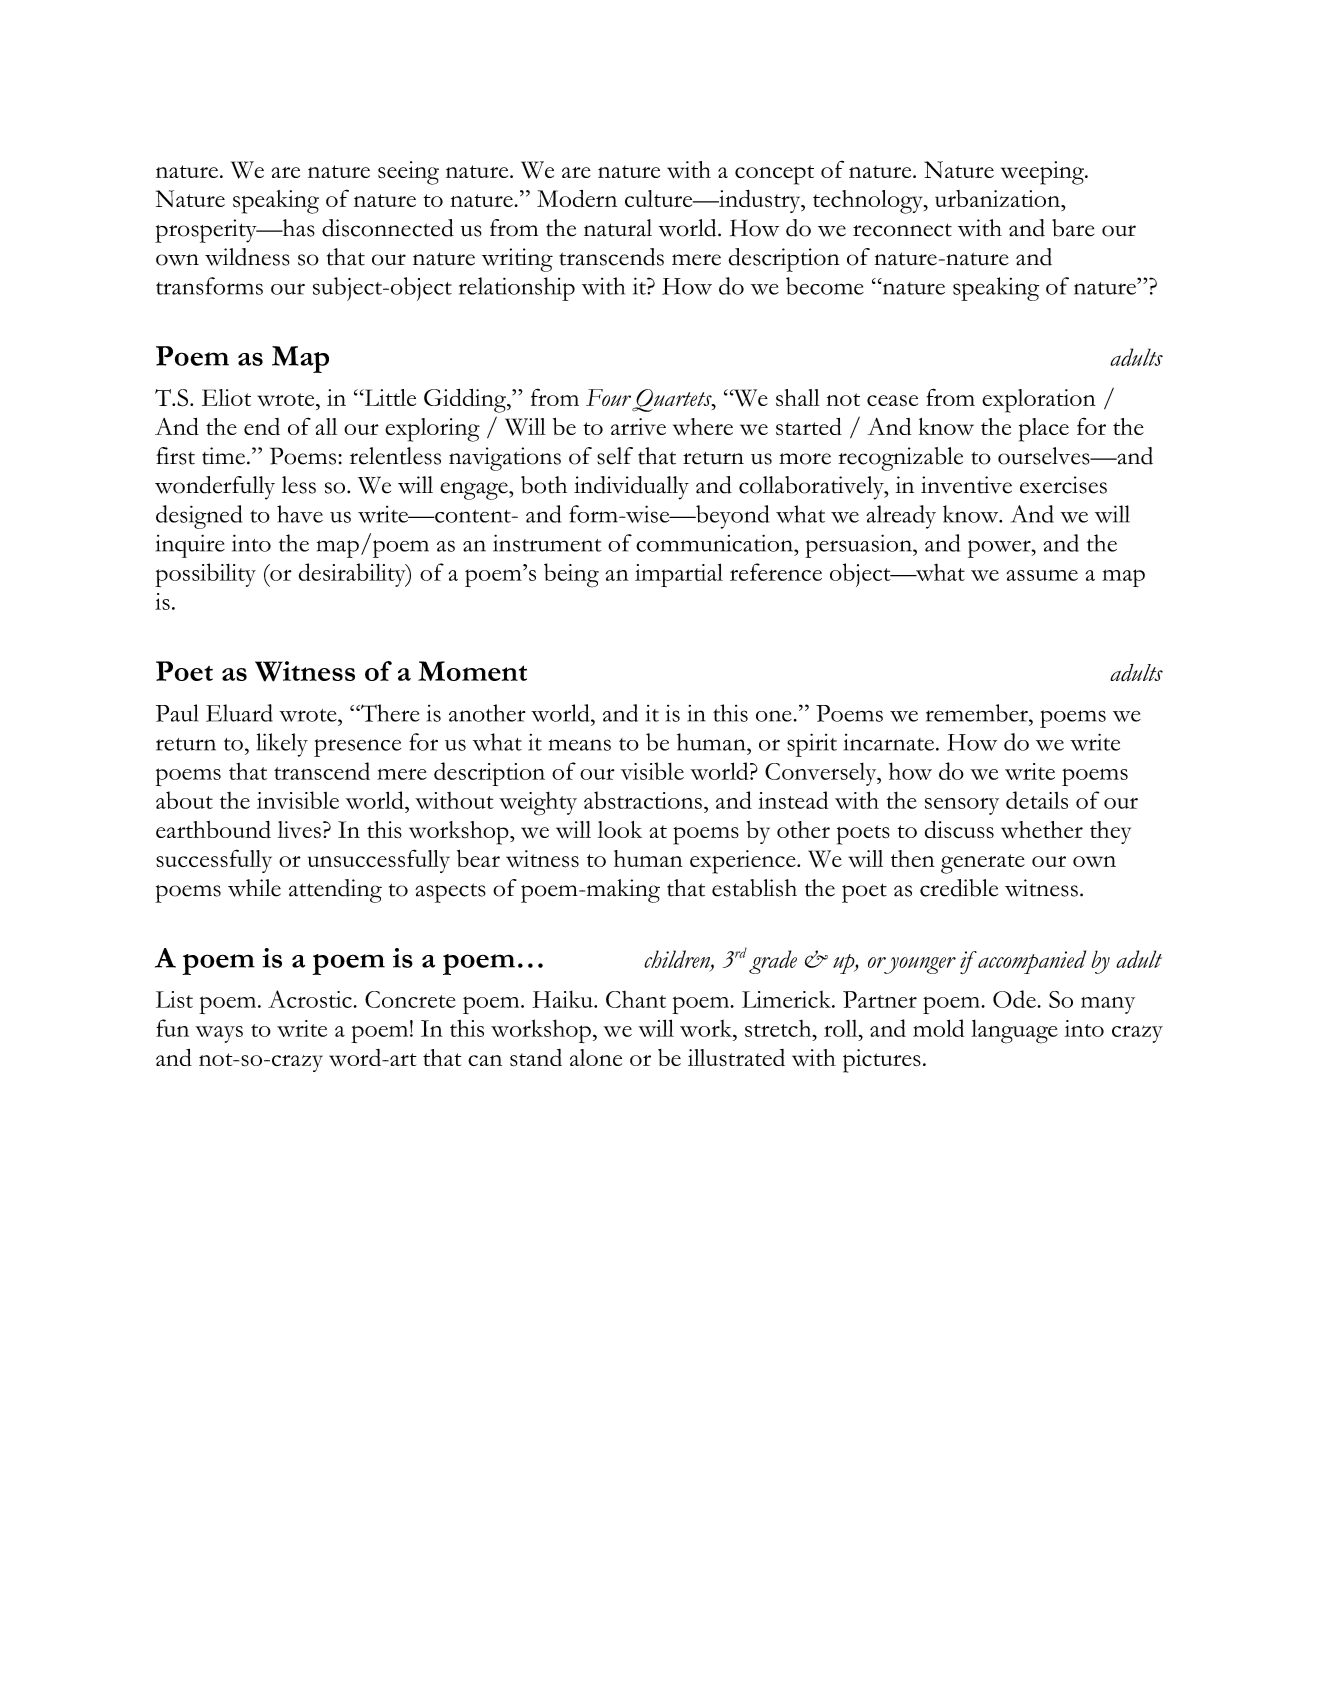 This document has height=1708, width=1320. What do you see at coordinates (999, 198) in the document?
I see `urbanization` at bounding box center [999, 198].
